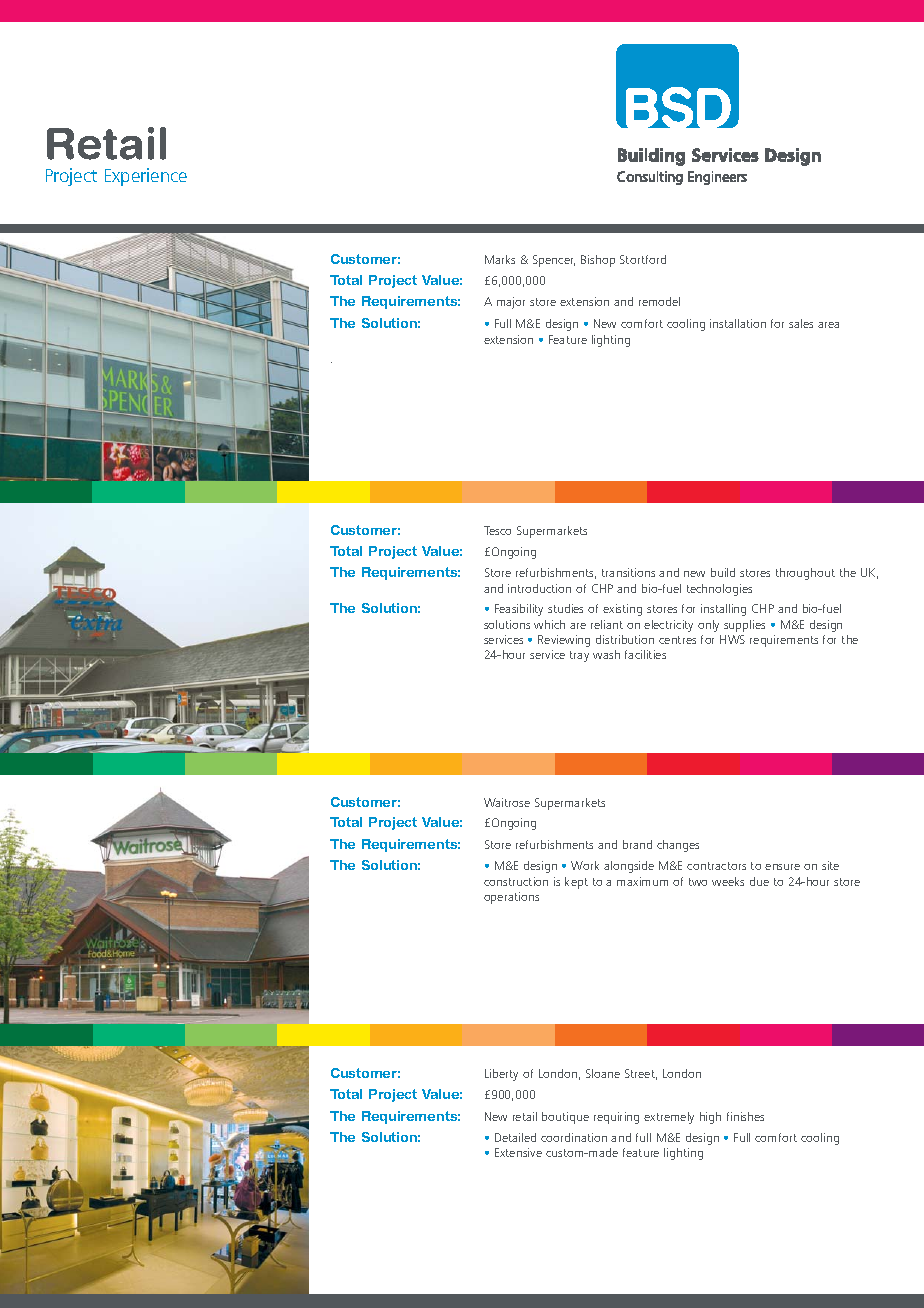 Image resolution: width=924 pixels, height=1308 pixels. I want to click on Liberty, so click(501, 1075).
